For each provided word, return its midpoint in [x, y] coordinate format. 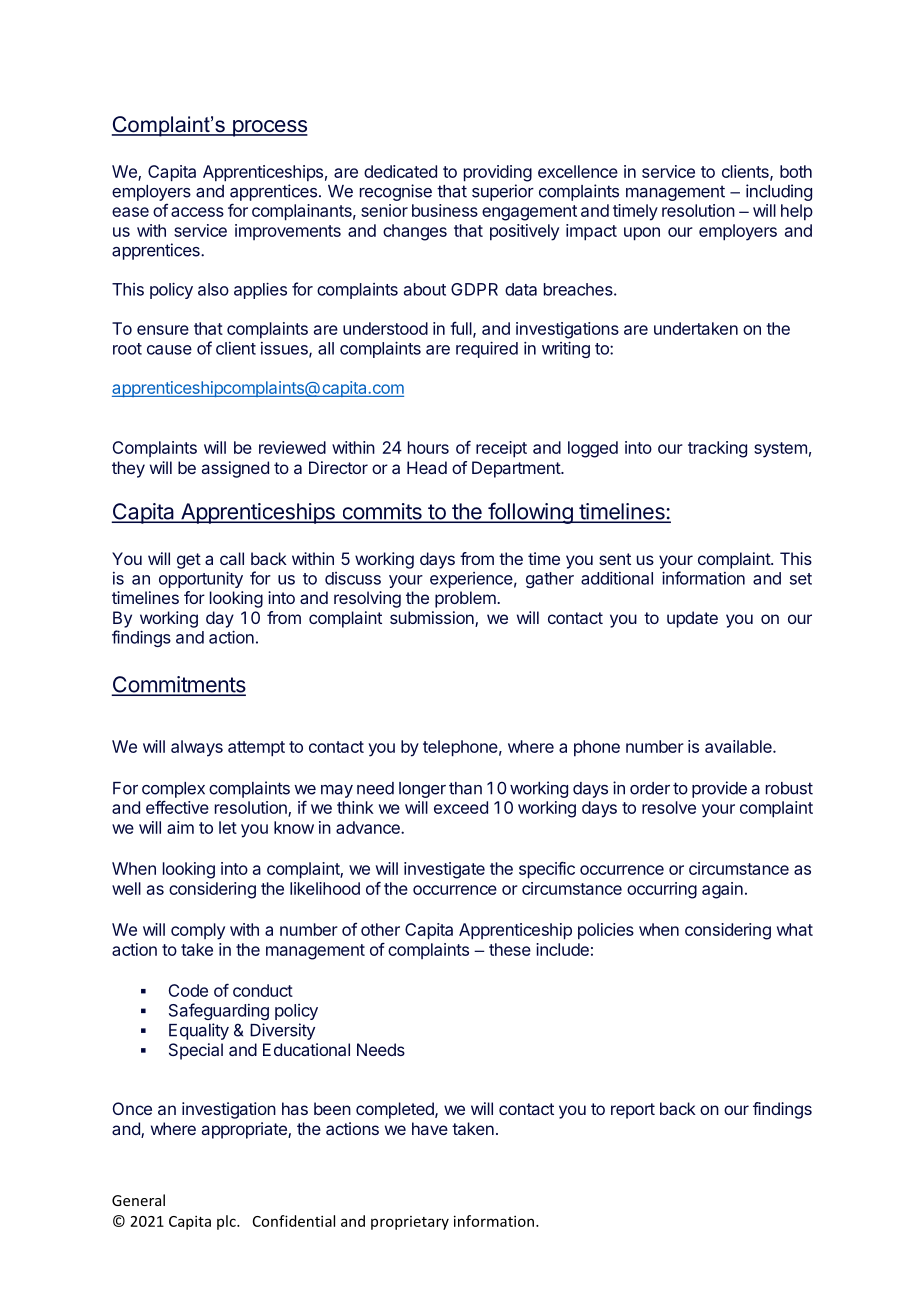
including [779, 192]
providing [498, 173]
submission [433, 619]
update [692, 619]
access [197, 212]
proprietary [410, 1223]
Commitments [179, 685]
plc [227, 1222]
